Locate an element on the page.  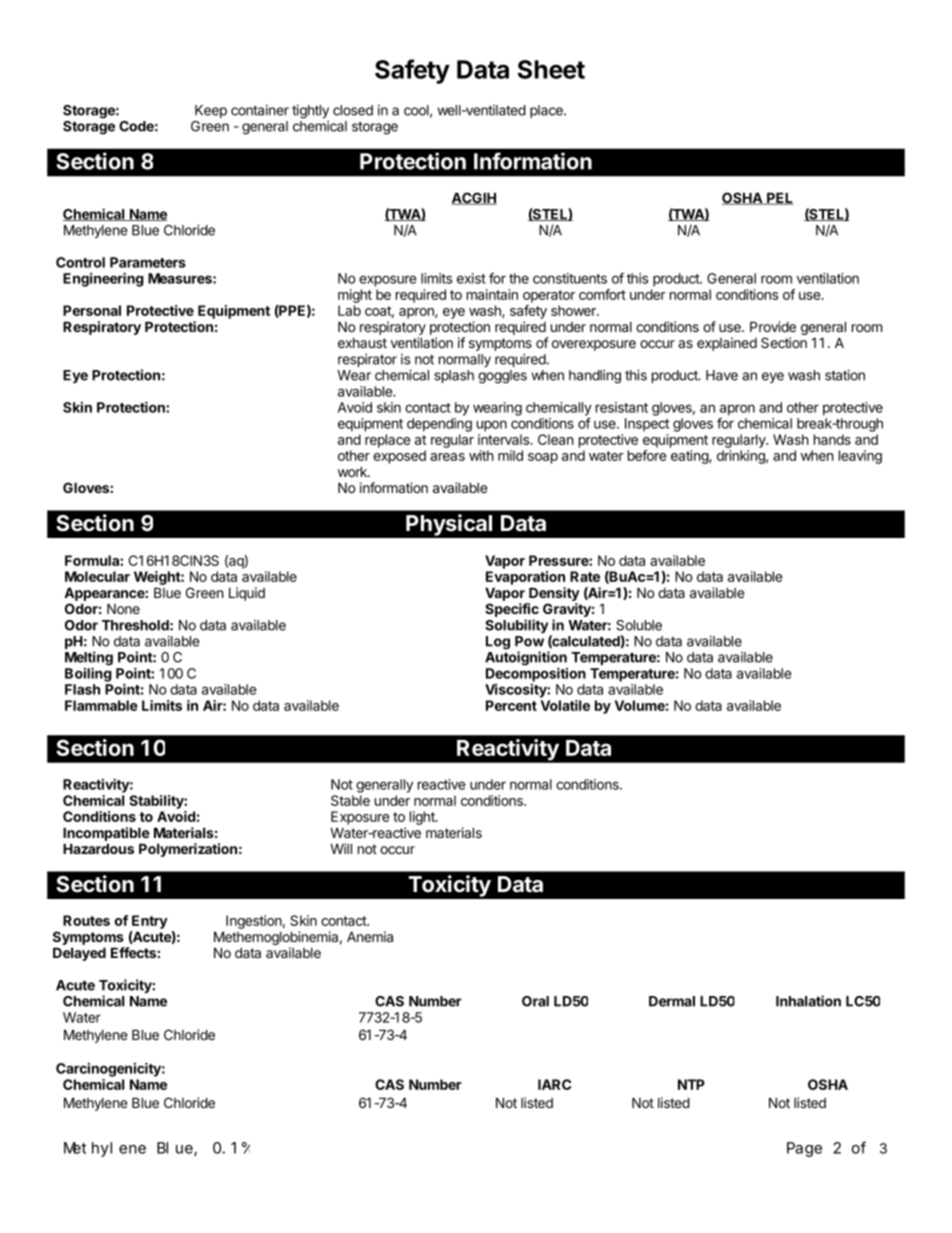
Sheet is located at coordinates (551, 69).
